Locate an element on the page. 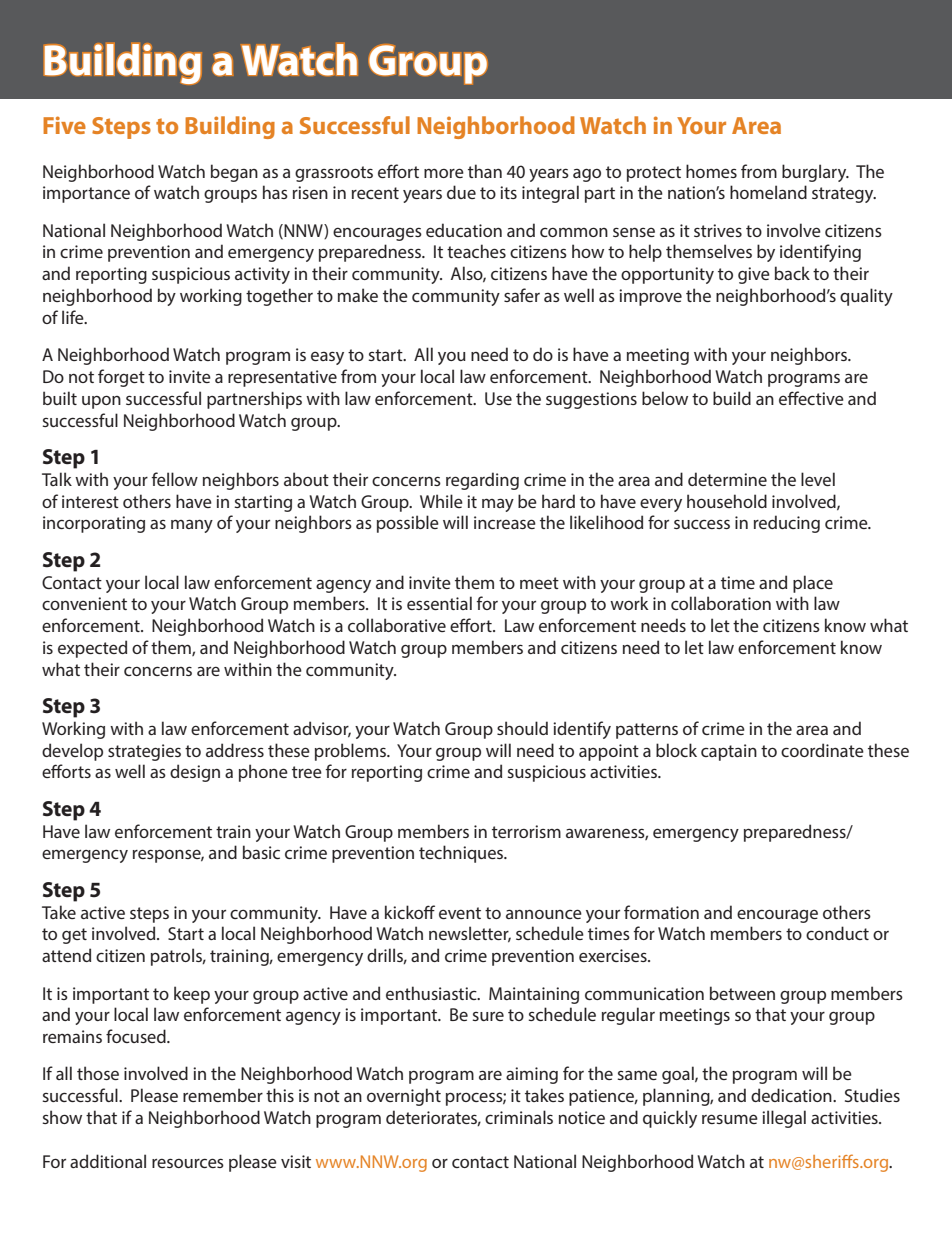 This image has width=952, height=1233. burglary is located at coordinates (815, 173).
